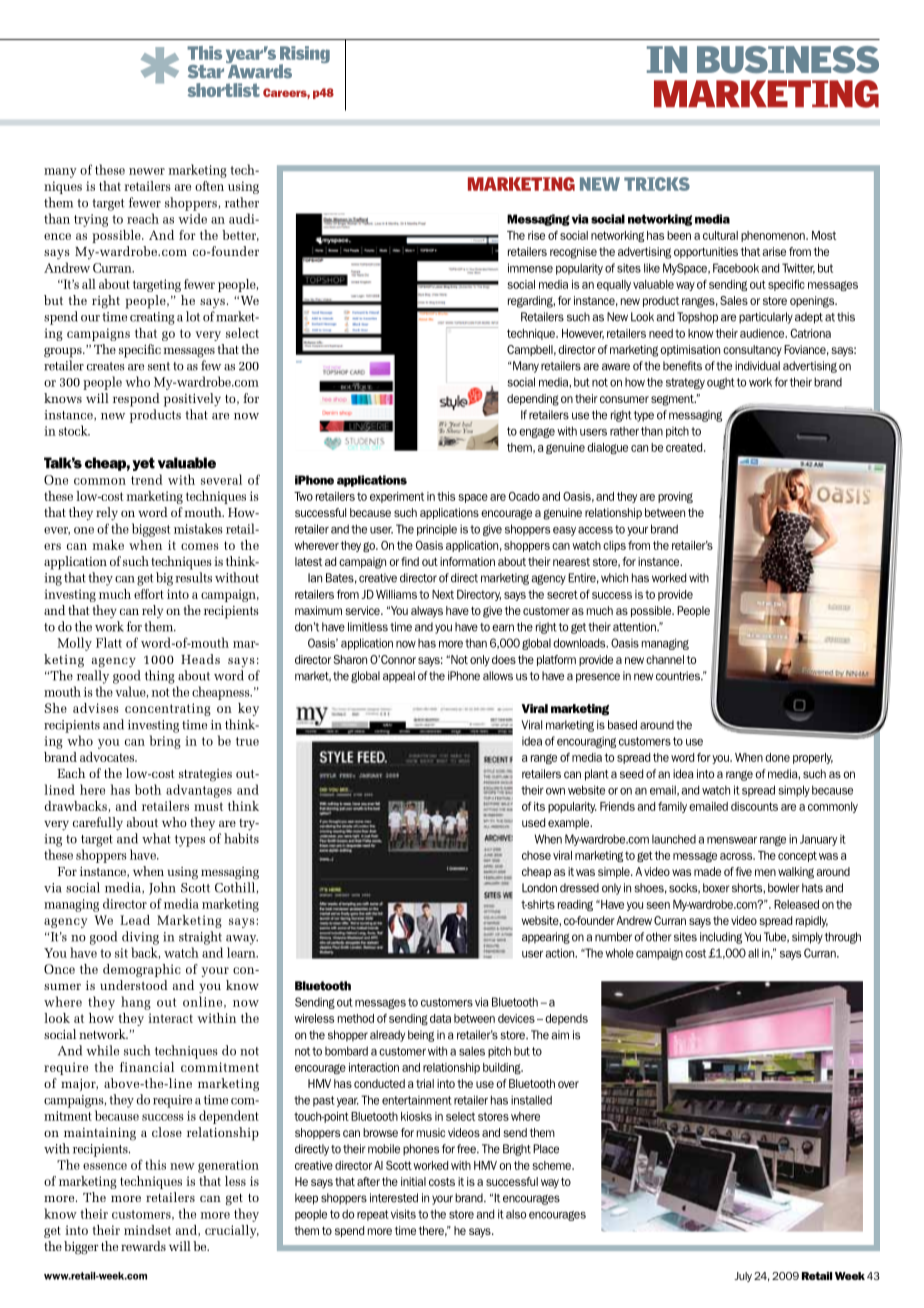 The image size is (924, 1308). Describe the element at coordinates (743, 871) in the screenshot. I see `five` at that location.
